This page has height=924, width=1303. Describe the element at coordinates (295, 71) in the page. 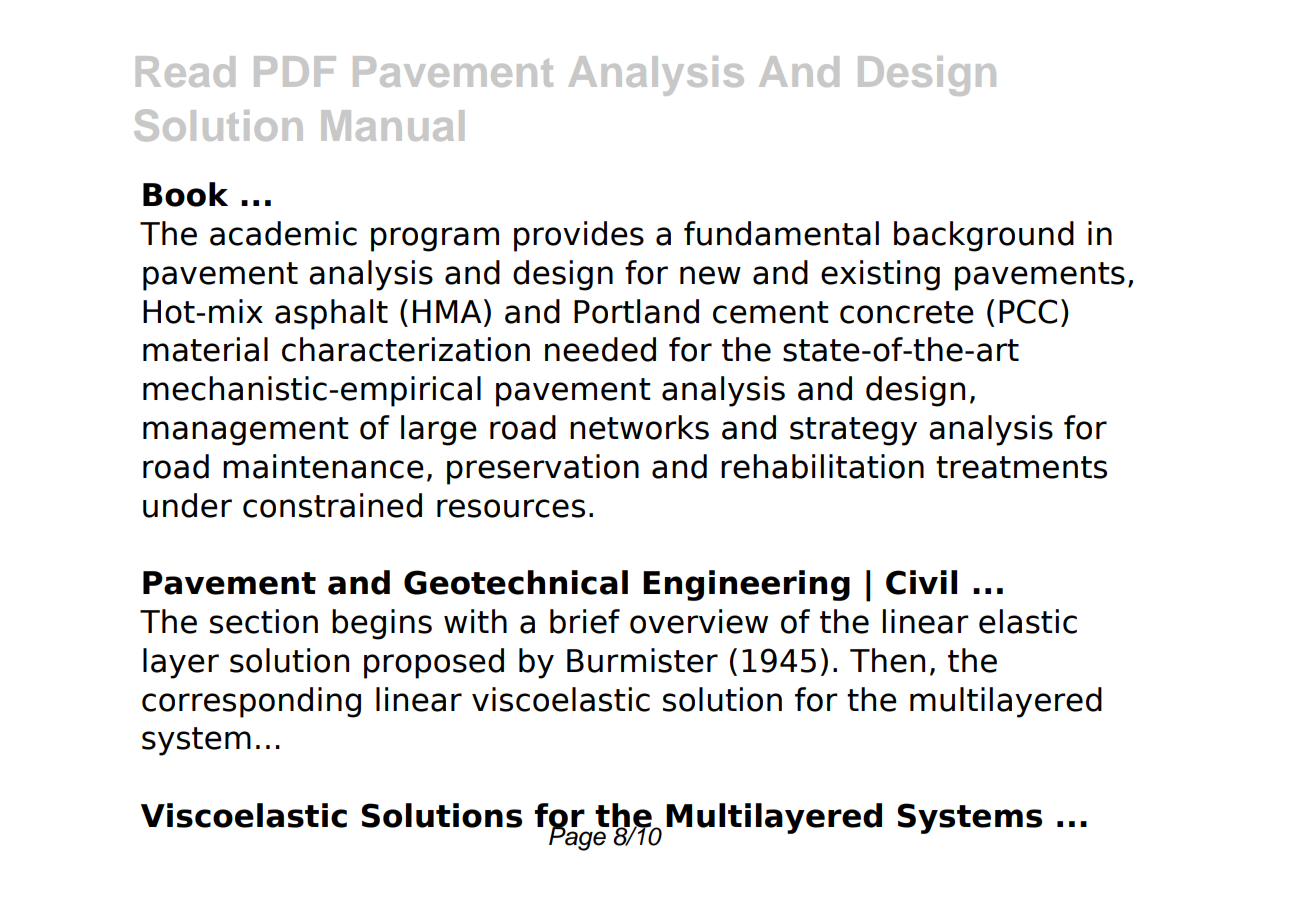

I see `PDF` at that location.
